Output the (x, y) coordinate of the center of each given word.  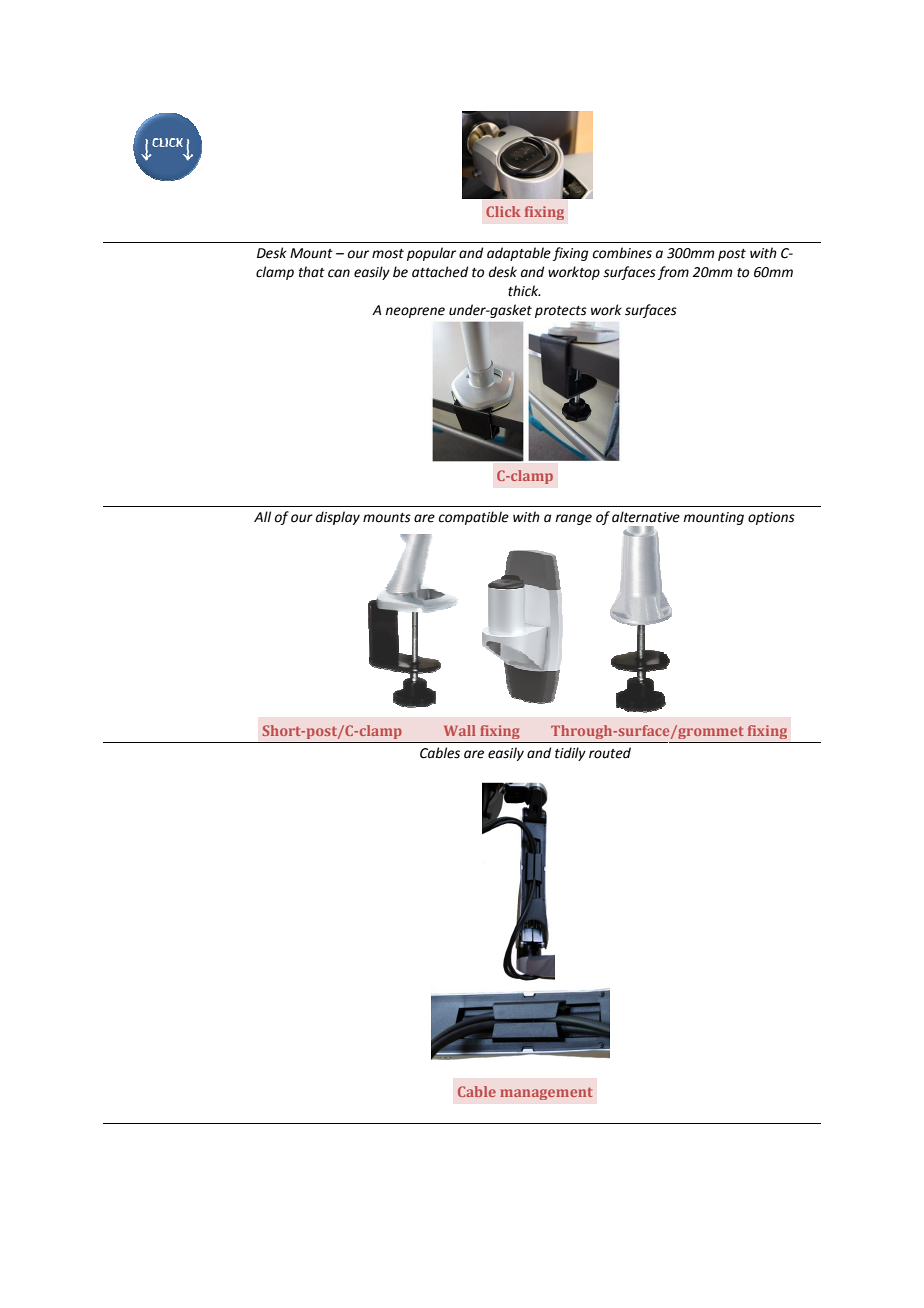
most (388, 254)
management (546, 1093)
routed (610, 753)
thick (524, 291)
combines (622, 253)
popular (431, 254)
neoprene (415, 312)
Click (503, 211)
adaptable (519, 254)
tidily (570, 754)
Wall (459, 730)
